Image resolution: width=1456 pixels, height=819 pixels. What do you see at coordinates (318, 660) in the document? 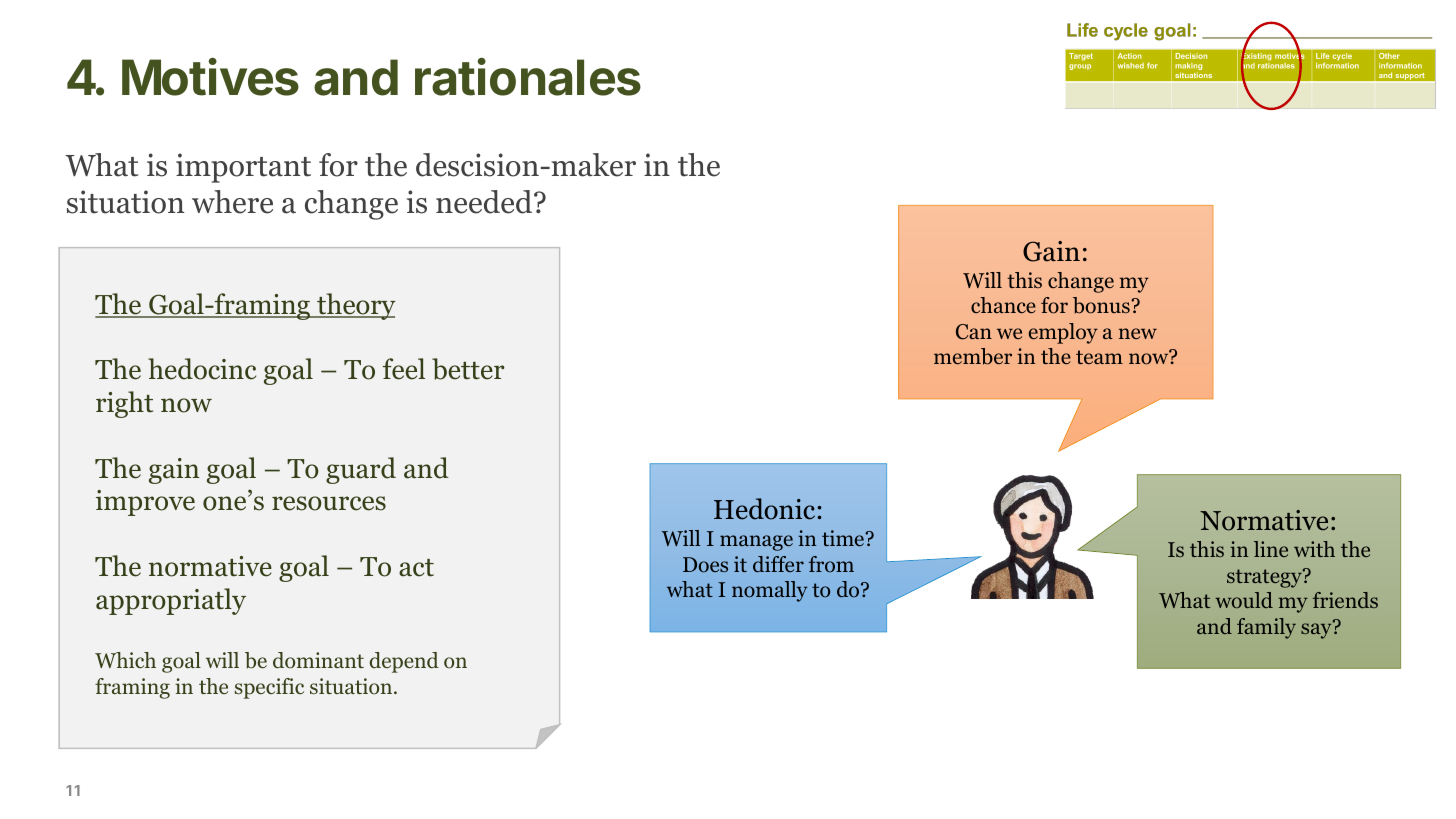
I see `dominant` at bounding box center [318, 660].
